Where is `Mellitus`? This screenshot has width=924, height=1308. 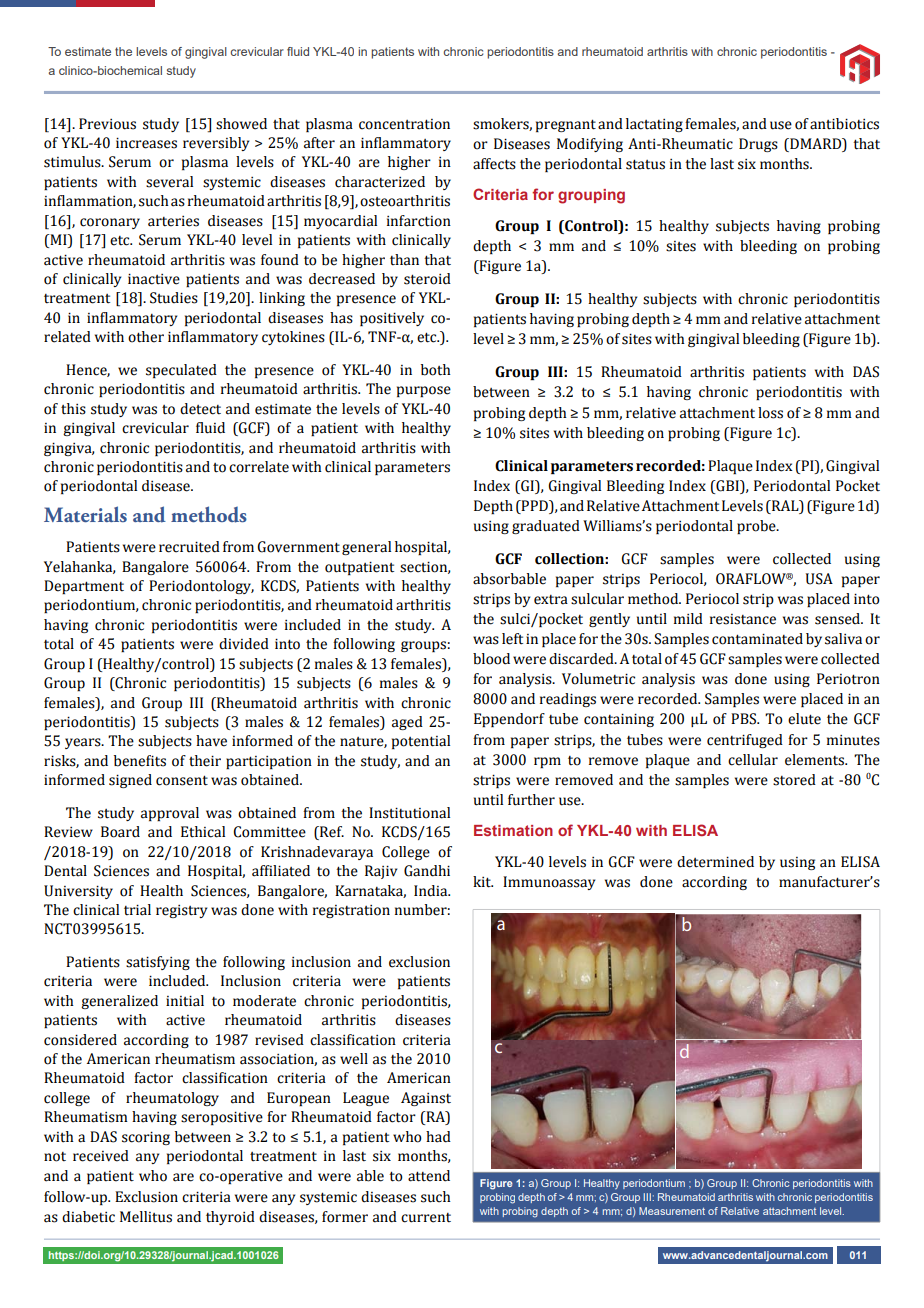
Mellitus is located at coordinates (146, 1217).
